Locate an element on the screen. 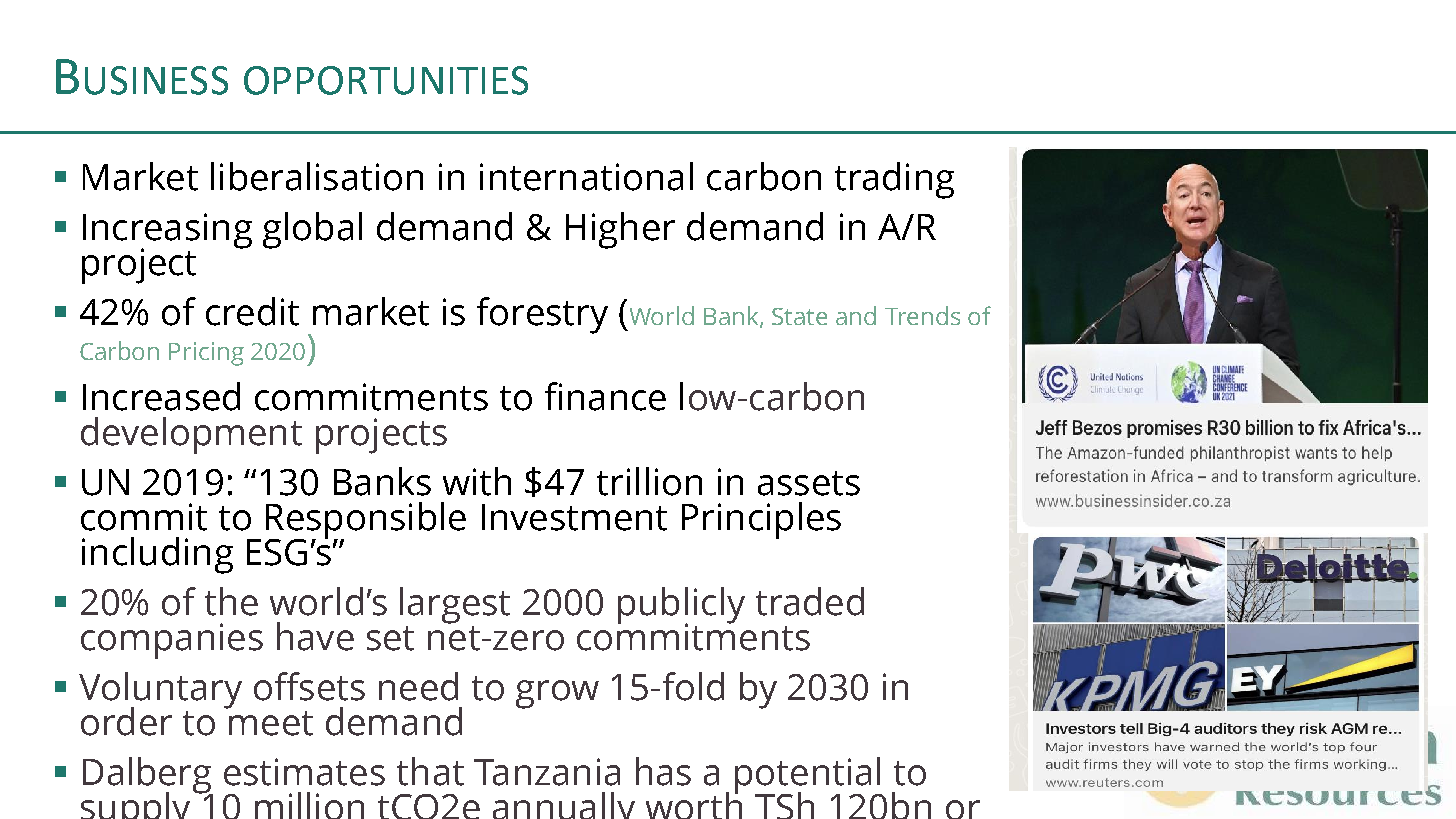  finance is located at coordinates (605, 396).
